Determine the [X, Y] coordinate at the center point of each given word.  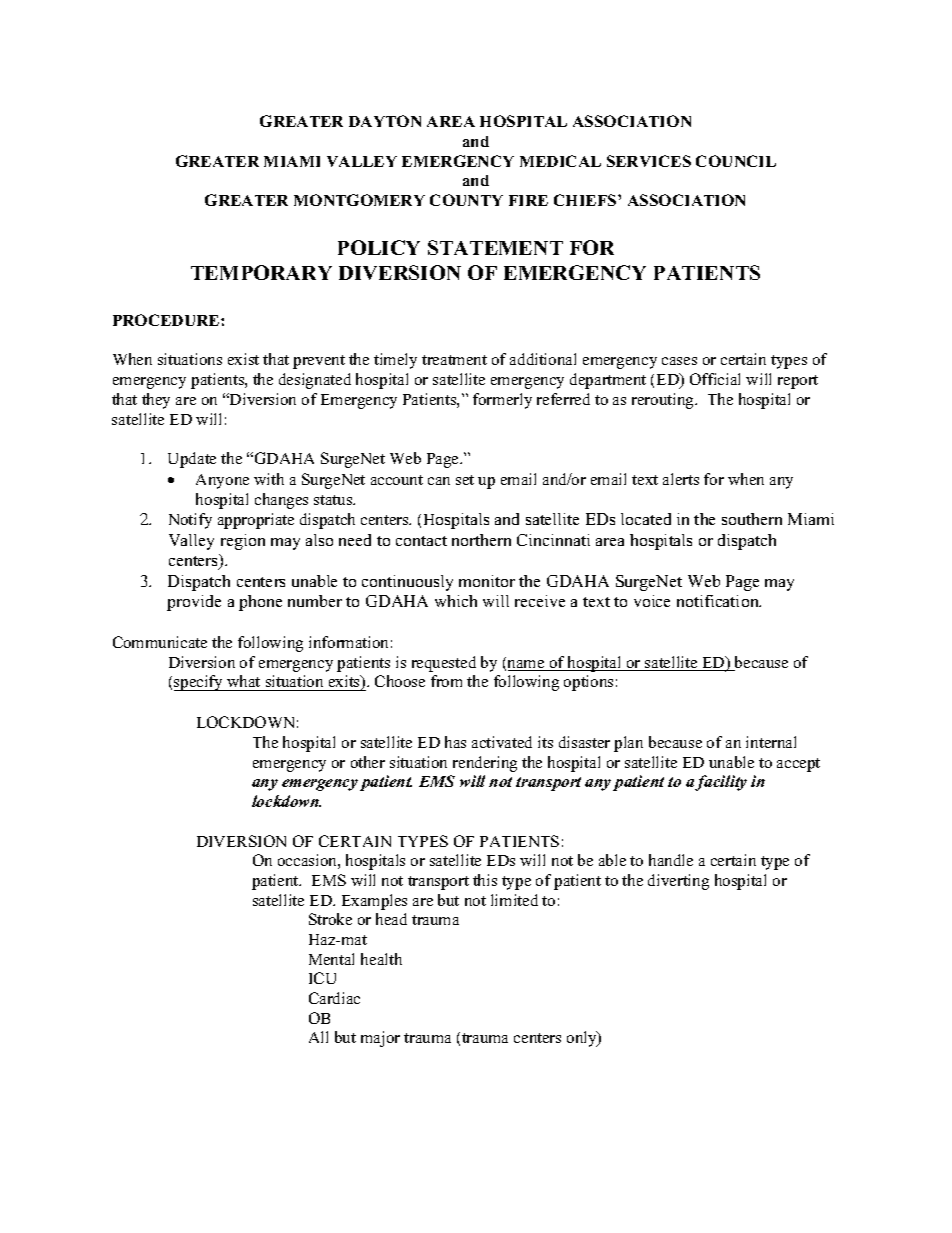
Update [192, 460]
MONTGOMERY [359, 200]
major [380, 1039]
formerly [502, 401]
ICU [322, 978]
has [455, 742]
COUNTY [466, 200]
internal [771, 742]
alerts [681, 479]
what [243, 681]
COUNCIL [736, 161]
